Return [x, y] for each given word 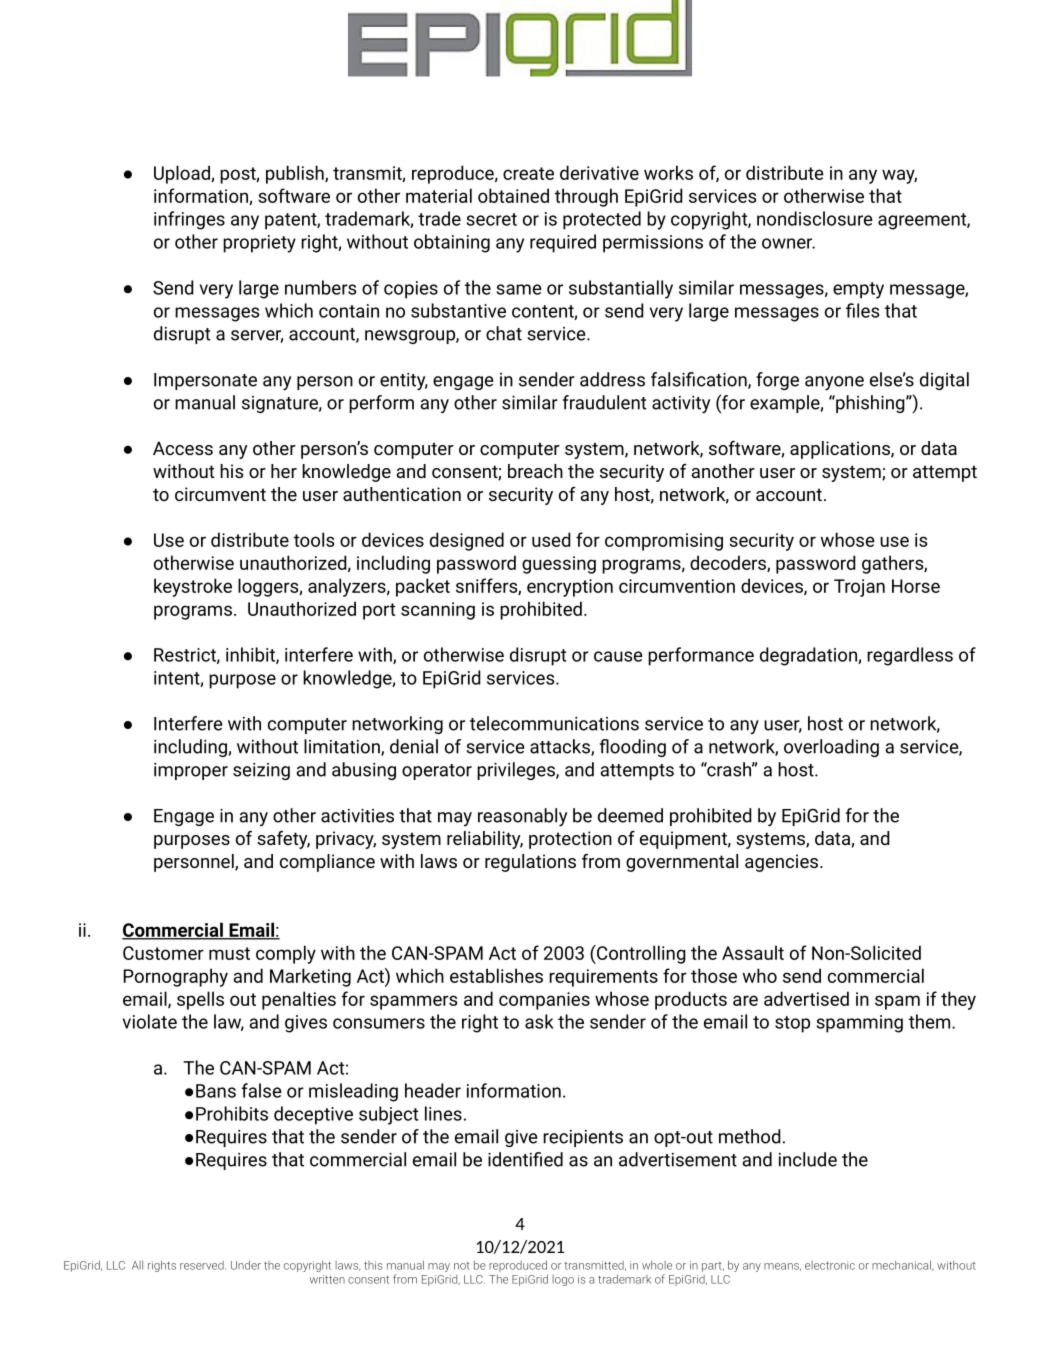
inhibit [251, 655]
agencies [781, 863]
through [586, 197]
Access [183, 448]
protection [570, 840]
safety [283, 840]
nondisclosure [815, 218]
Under [246, 1265]
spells [200, 1000]
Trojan [859, 588]
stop [792, 1024]
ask [539, 1021]
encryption [570, 588]
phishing [870, 404]
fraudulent [605, 402]
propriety [259, 244]
